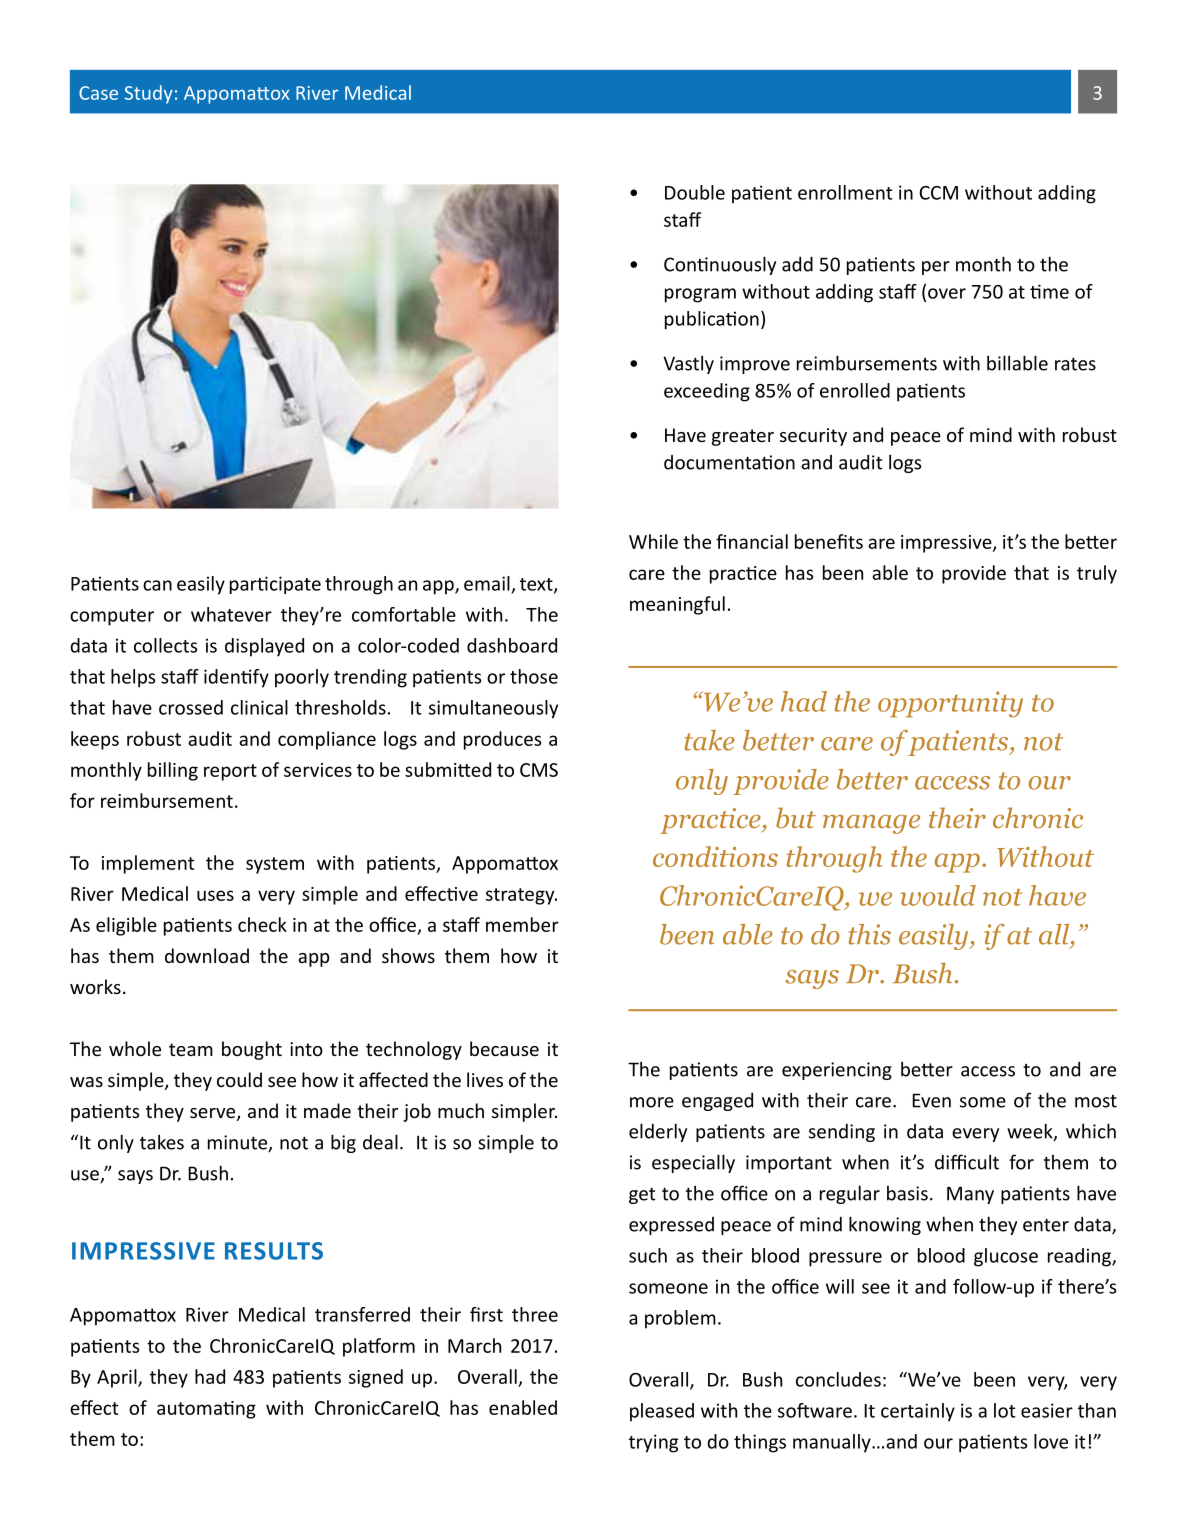 This screenshot has height=1536, width=1187. I want to click on opportunity, so click(950, 704).
